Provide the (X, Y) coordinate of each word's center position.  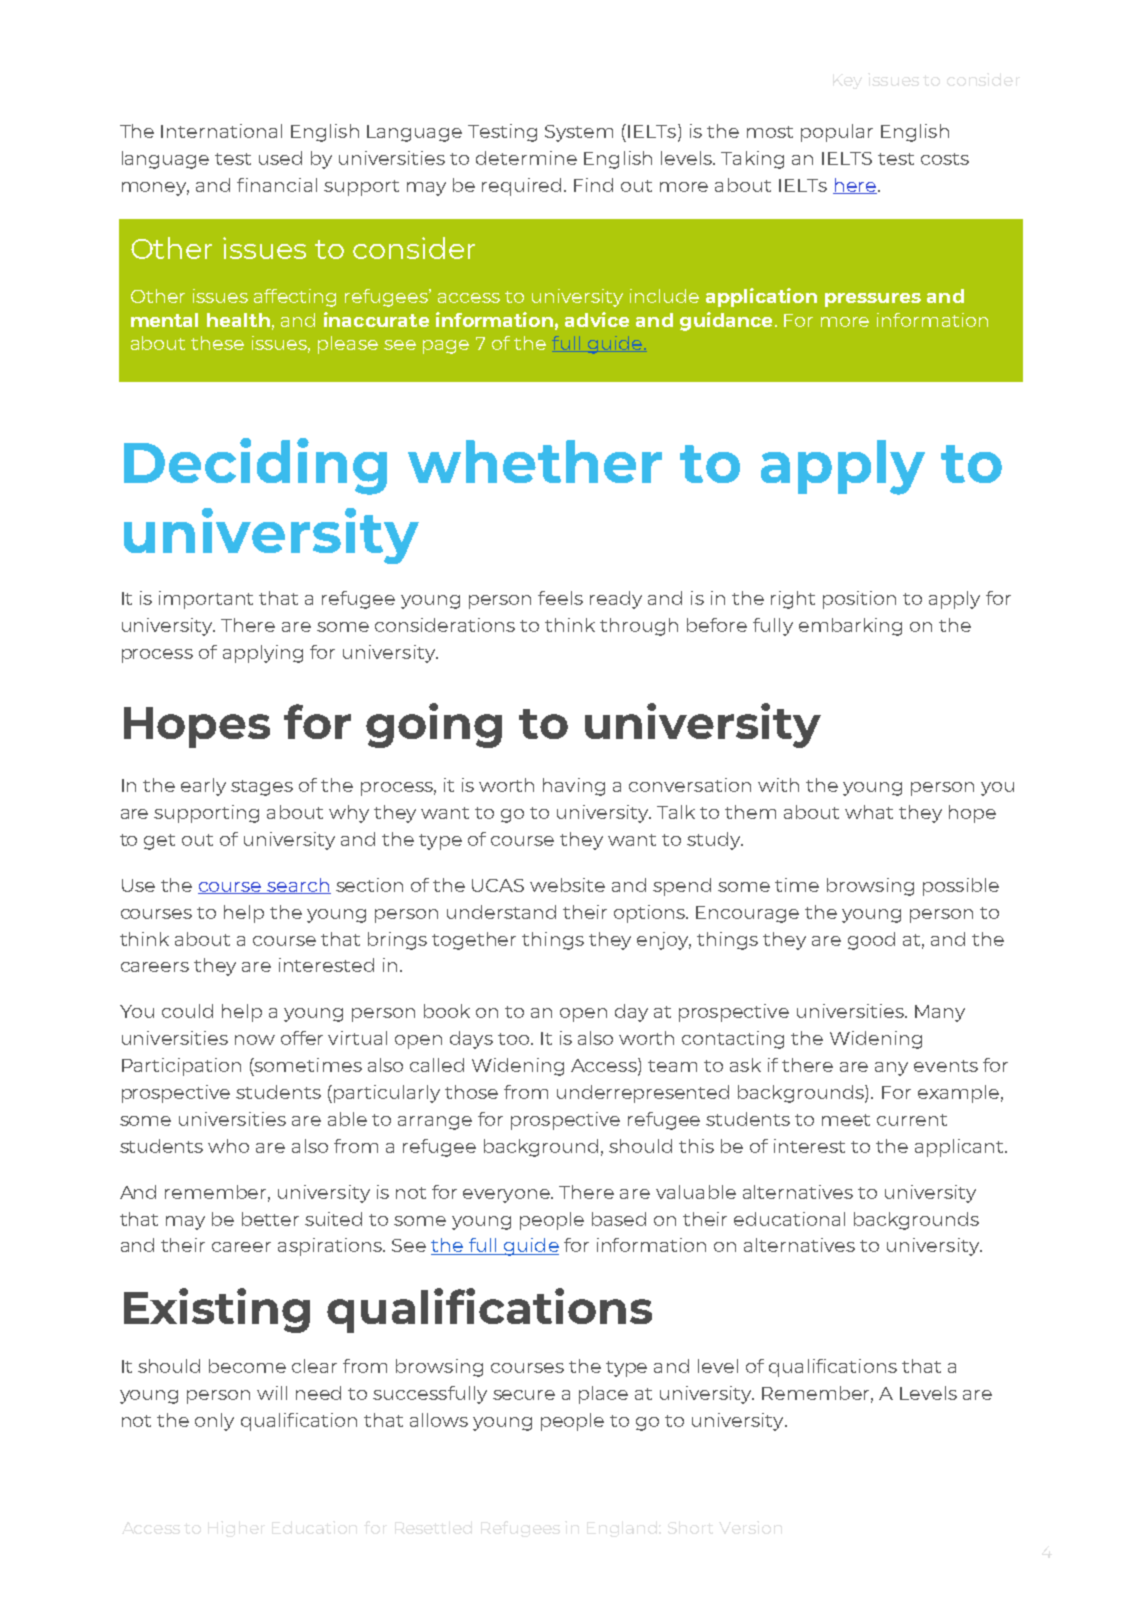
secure (524, 1395)
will (272, 1393)
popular (837, 133)
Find (593, 185)
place (603, 1395)
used (280, 158)
